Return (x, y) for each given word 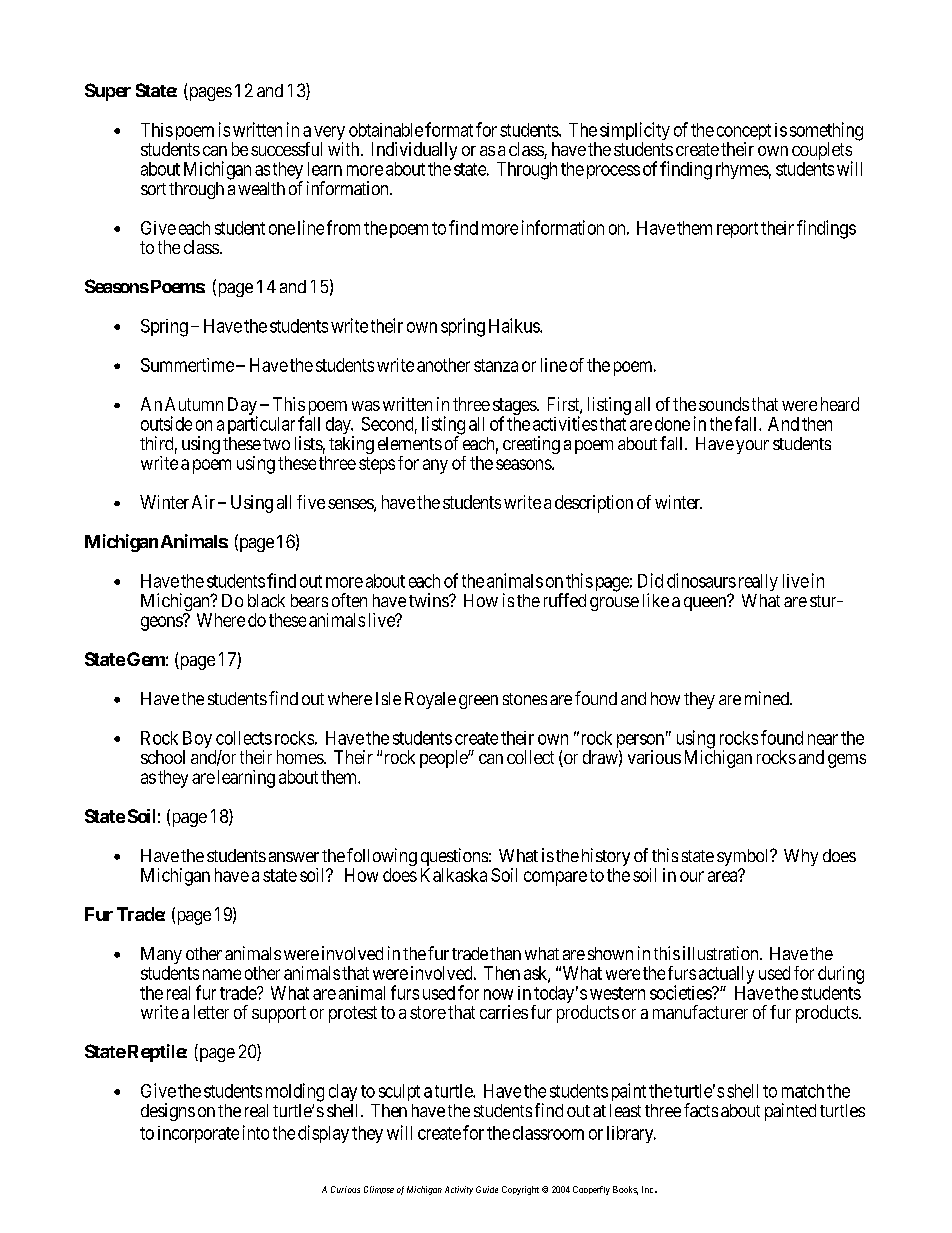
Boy (197, 741)
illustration (722, 953)
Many (161, 957)
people (444, 759)
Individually (414, 152)
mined (768, 698)
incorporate (198, 1134)
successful (286, 149)
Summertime (187, 365)
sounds (724, 404)
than (505, 953)
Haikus (515, 325)
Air (203, 502)
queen (706, 603)
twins (429, 600)
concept (744, 133)
